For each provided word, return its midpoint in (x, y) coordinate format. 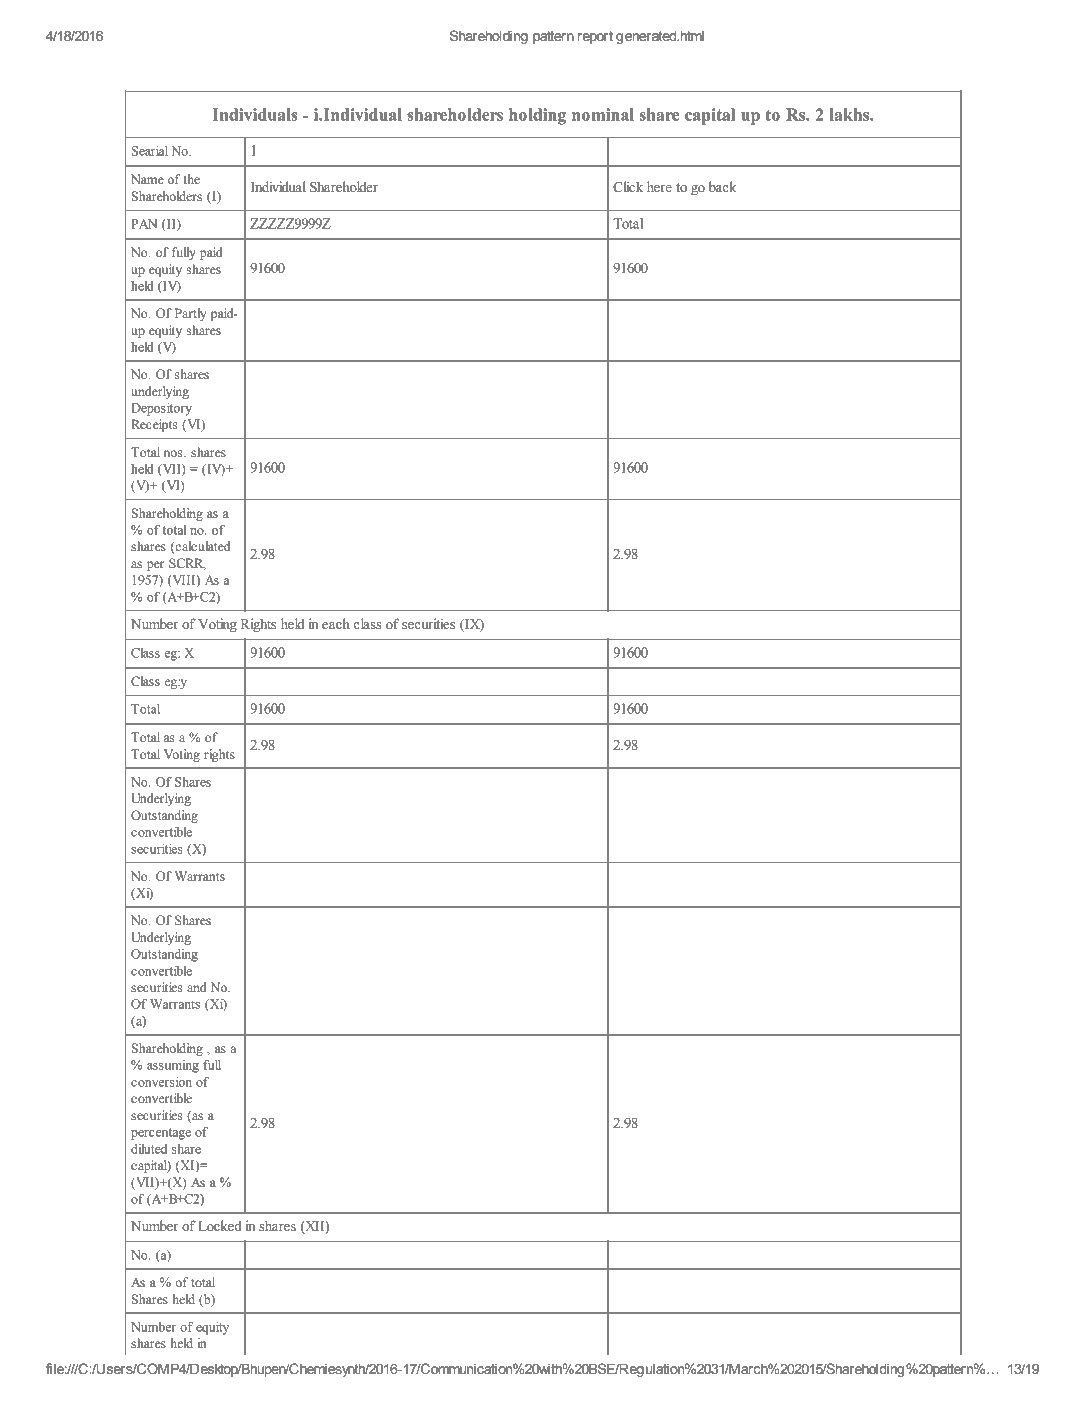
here (659, 187)
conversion (161, 1082)
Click (628, 187)
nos (174, 454)
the (192, 179)
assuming (173, 1066)
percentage (161, 1134)
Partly (190, 314)
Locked (220, 1226)
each (336, 624)
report (595, 37)
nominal (603, 114)
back (723, 187)
